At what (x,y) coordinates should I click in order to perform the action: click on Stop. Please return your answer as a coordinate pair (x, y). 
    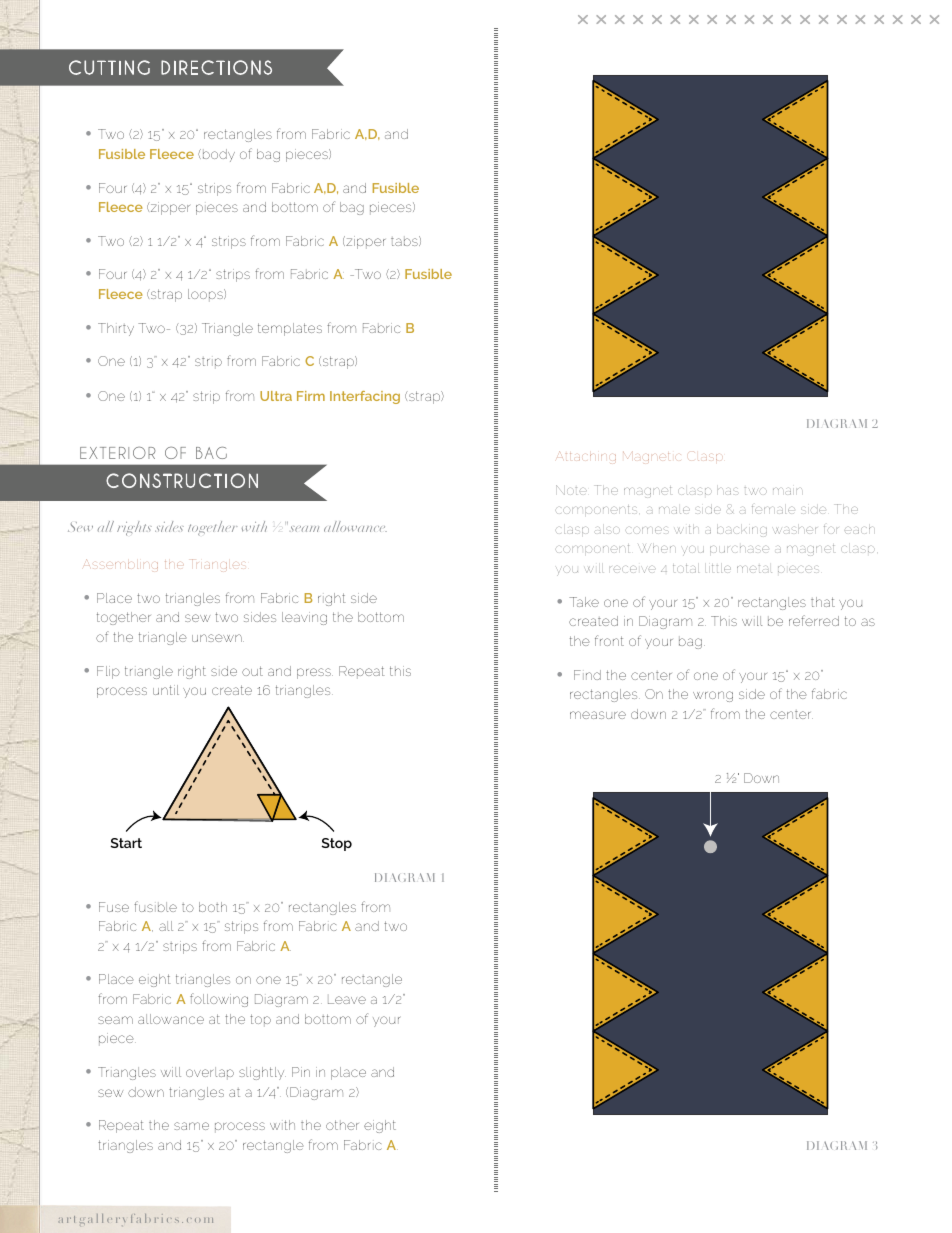
    Looking at the image, I should click on (337, 844).
